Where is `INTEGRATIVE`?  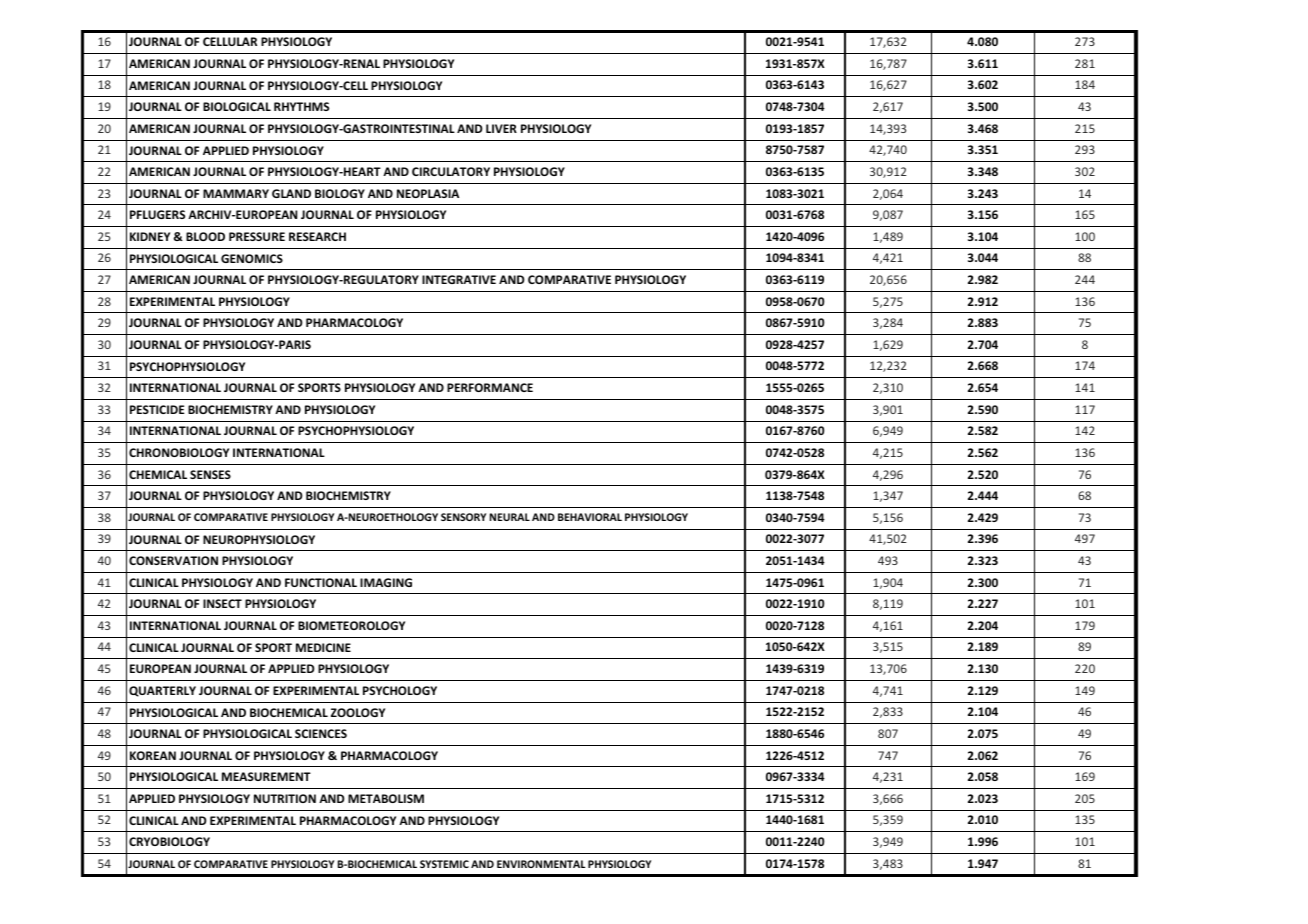
INTEGRATIVE is located at coordinates (459, 279).
